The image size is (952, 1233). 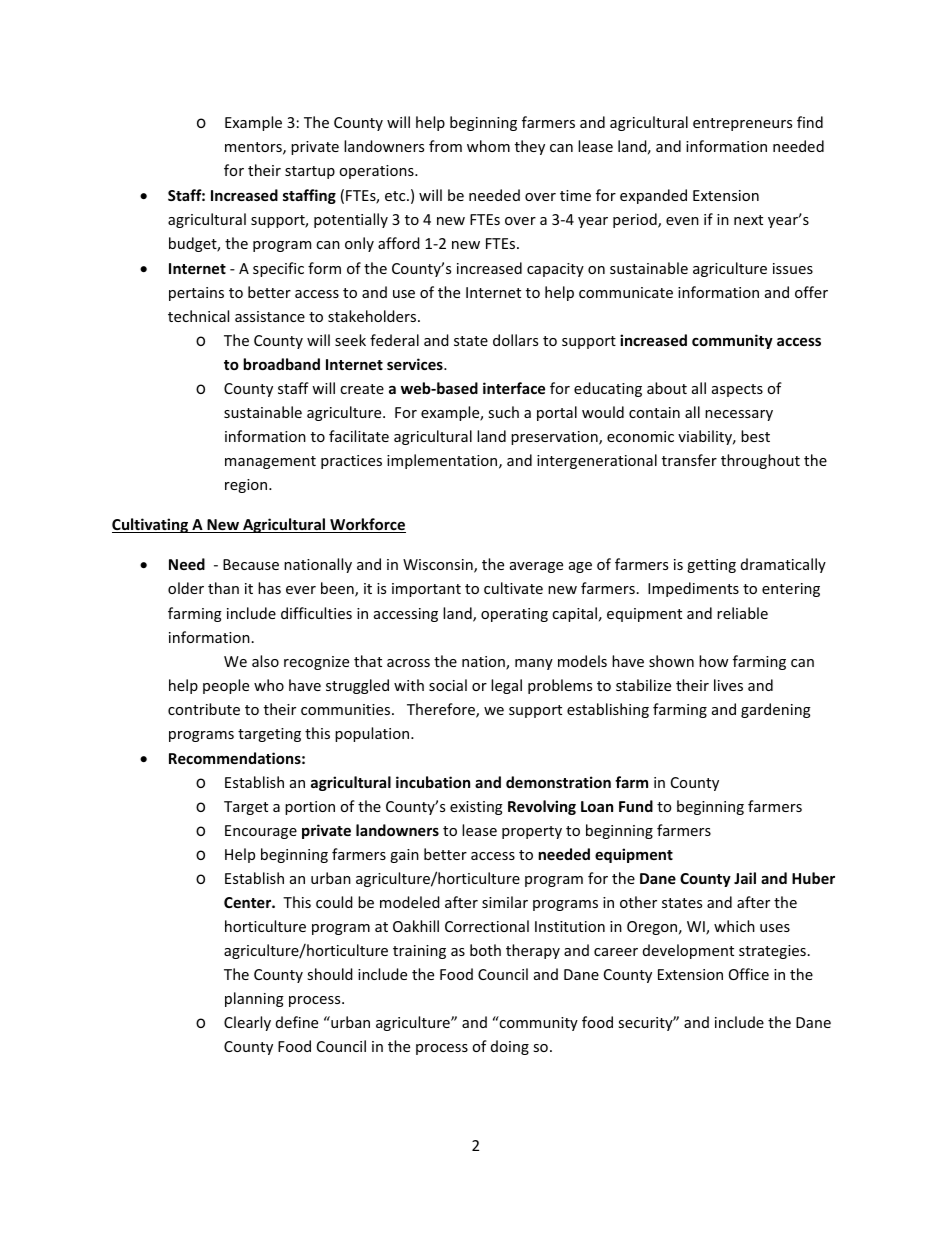 I want to click on existing, so click(x=476, y=808).
